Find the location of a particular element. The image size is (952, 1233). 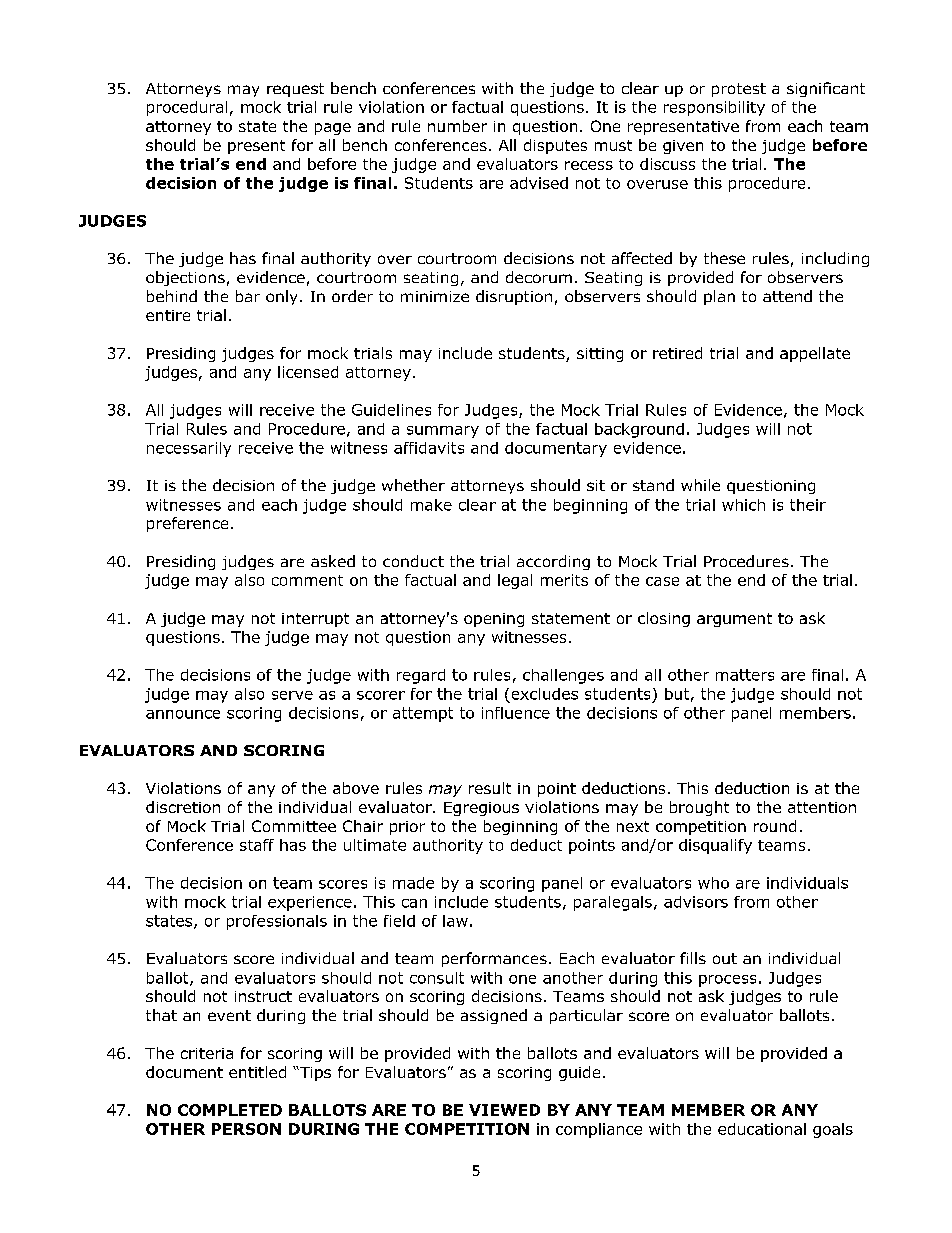

number is located at coordinates (457, 126).
